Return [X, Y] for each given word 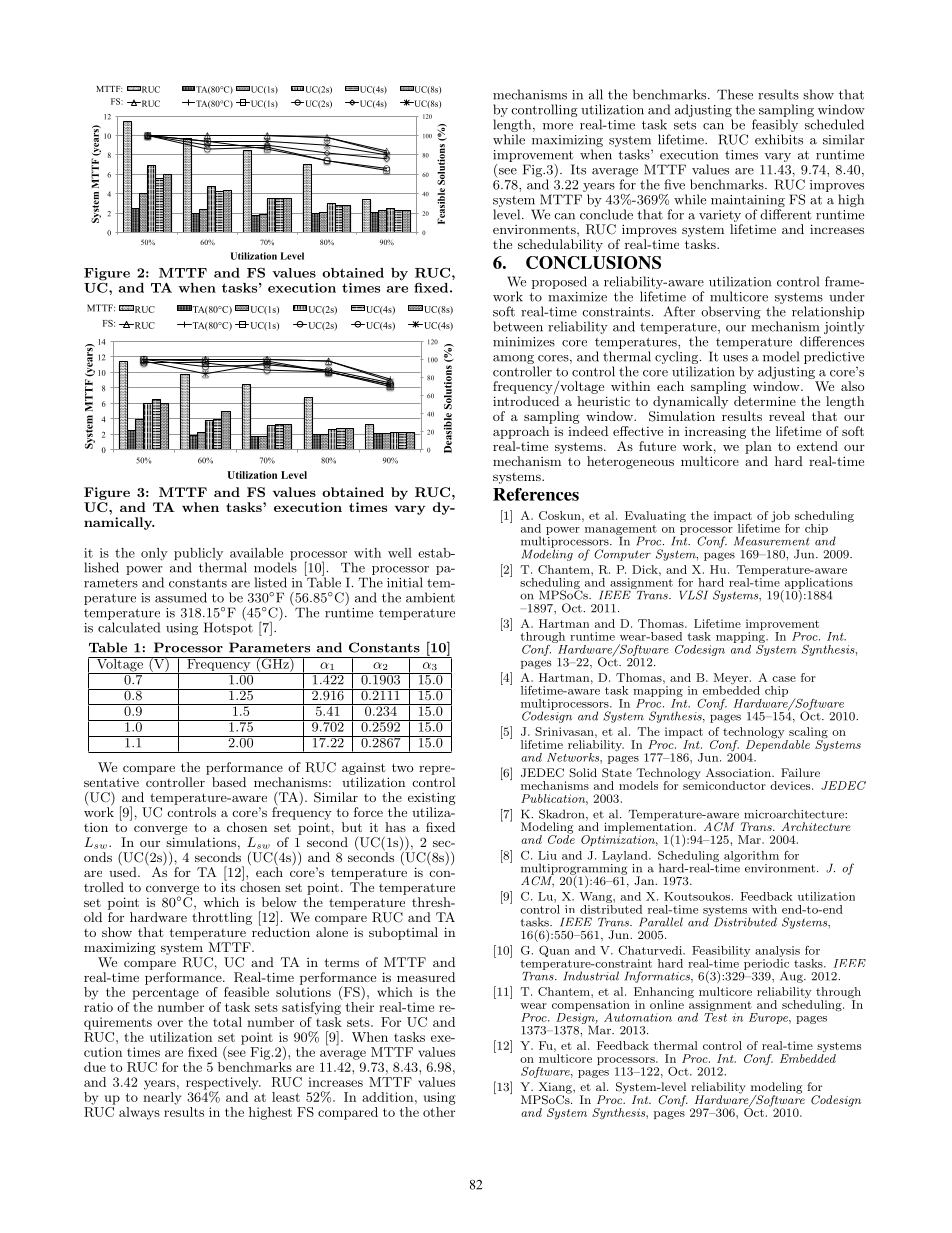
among [513, 359]
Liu [547, 855]
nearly [162, 1098]
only [154, 554]
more [558, 126]
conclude [606, 214]
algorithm [751, 856]
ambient [430, 597]
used [124, 871]
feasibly [775, 127]
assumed [181, 597]
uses [735, 358]
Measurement [772, 541]
